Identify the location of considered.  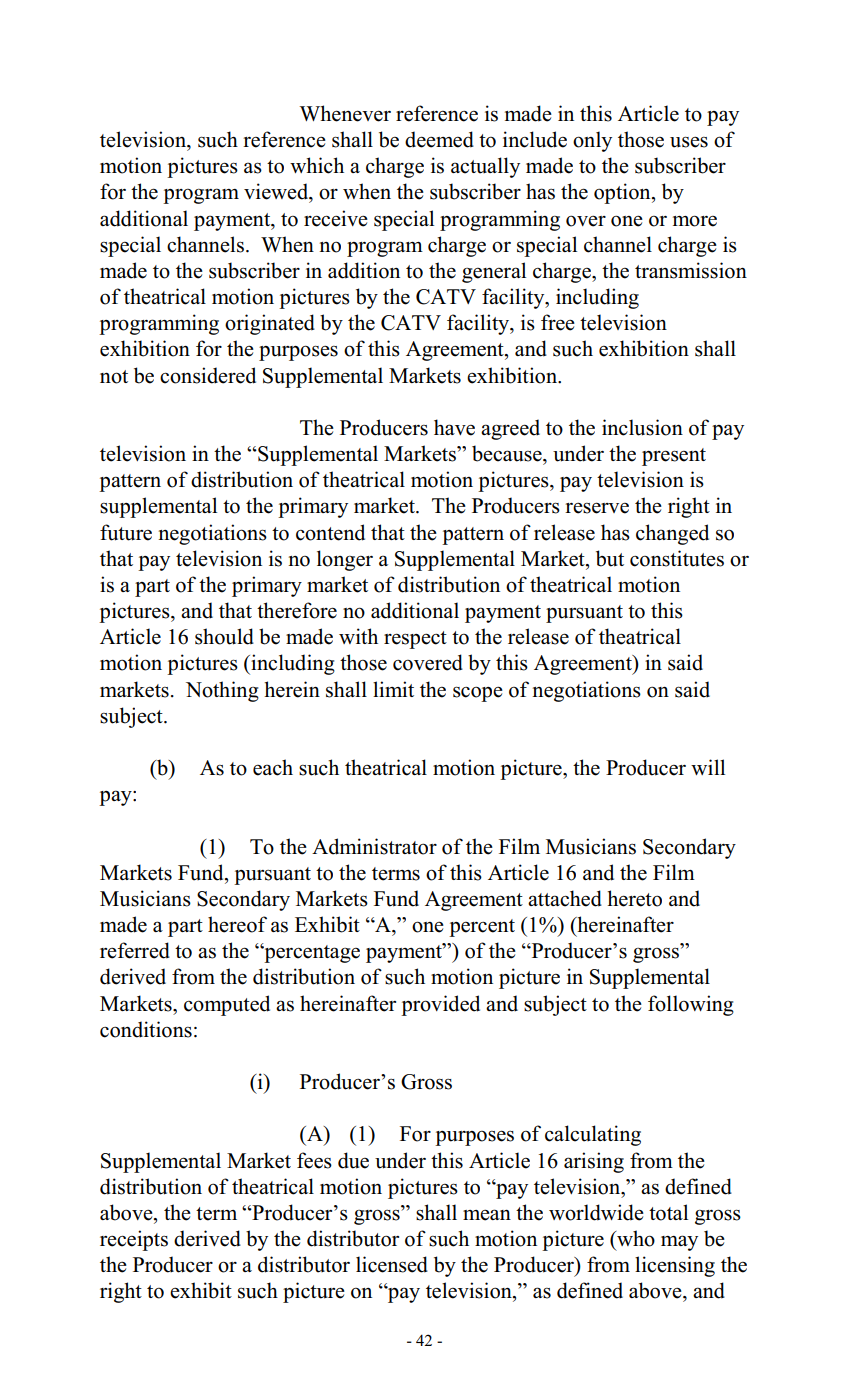
(208, 375).
